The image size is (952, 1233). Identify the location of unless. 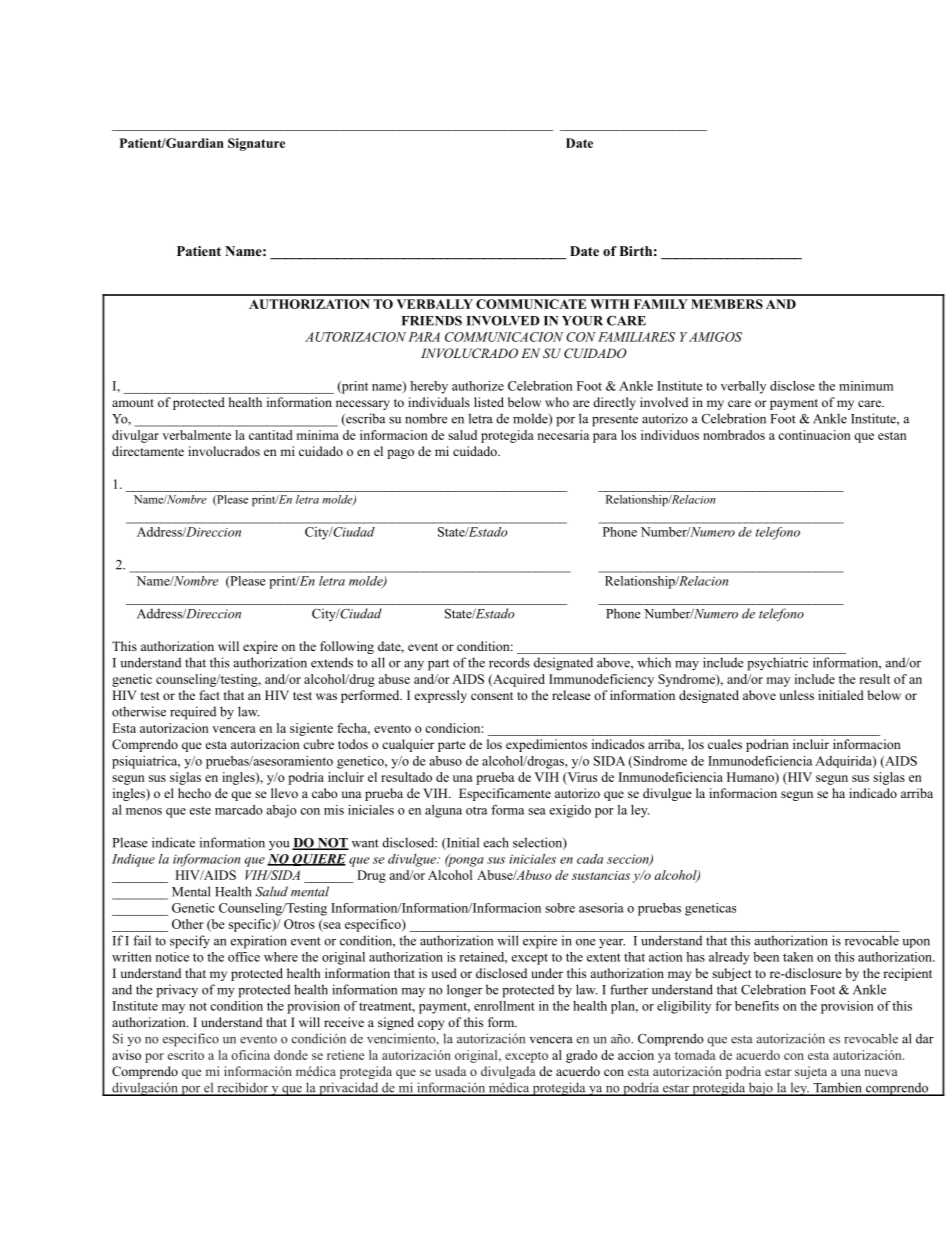
(796, 695).
